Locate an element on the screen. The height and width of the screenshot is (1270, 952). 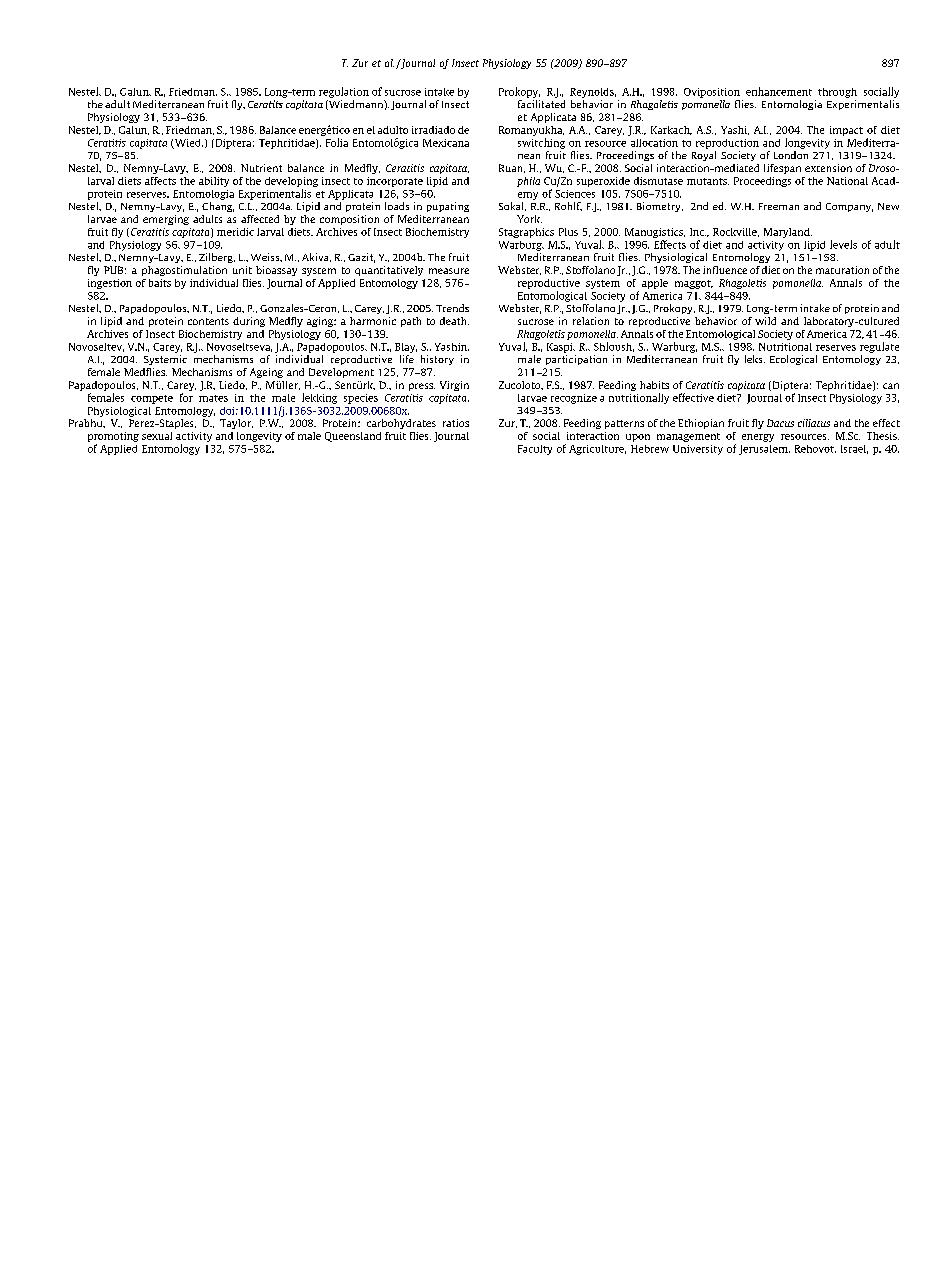
regulation is located at coordinates (344, 92).
